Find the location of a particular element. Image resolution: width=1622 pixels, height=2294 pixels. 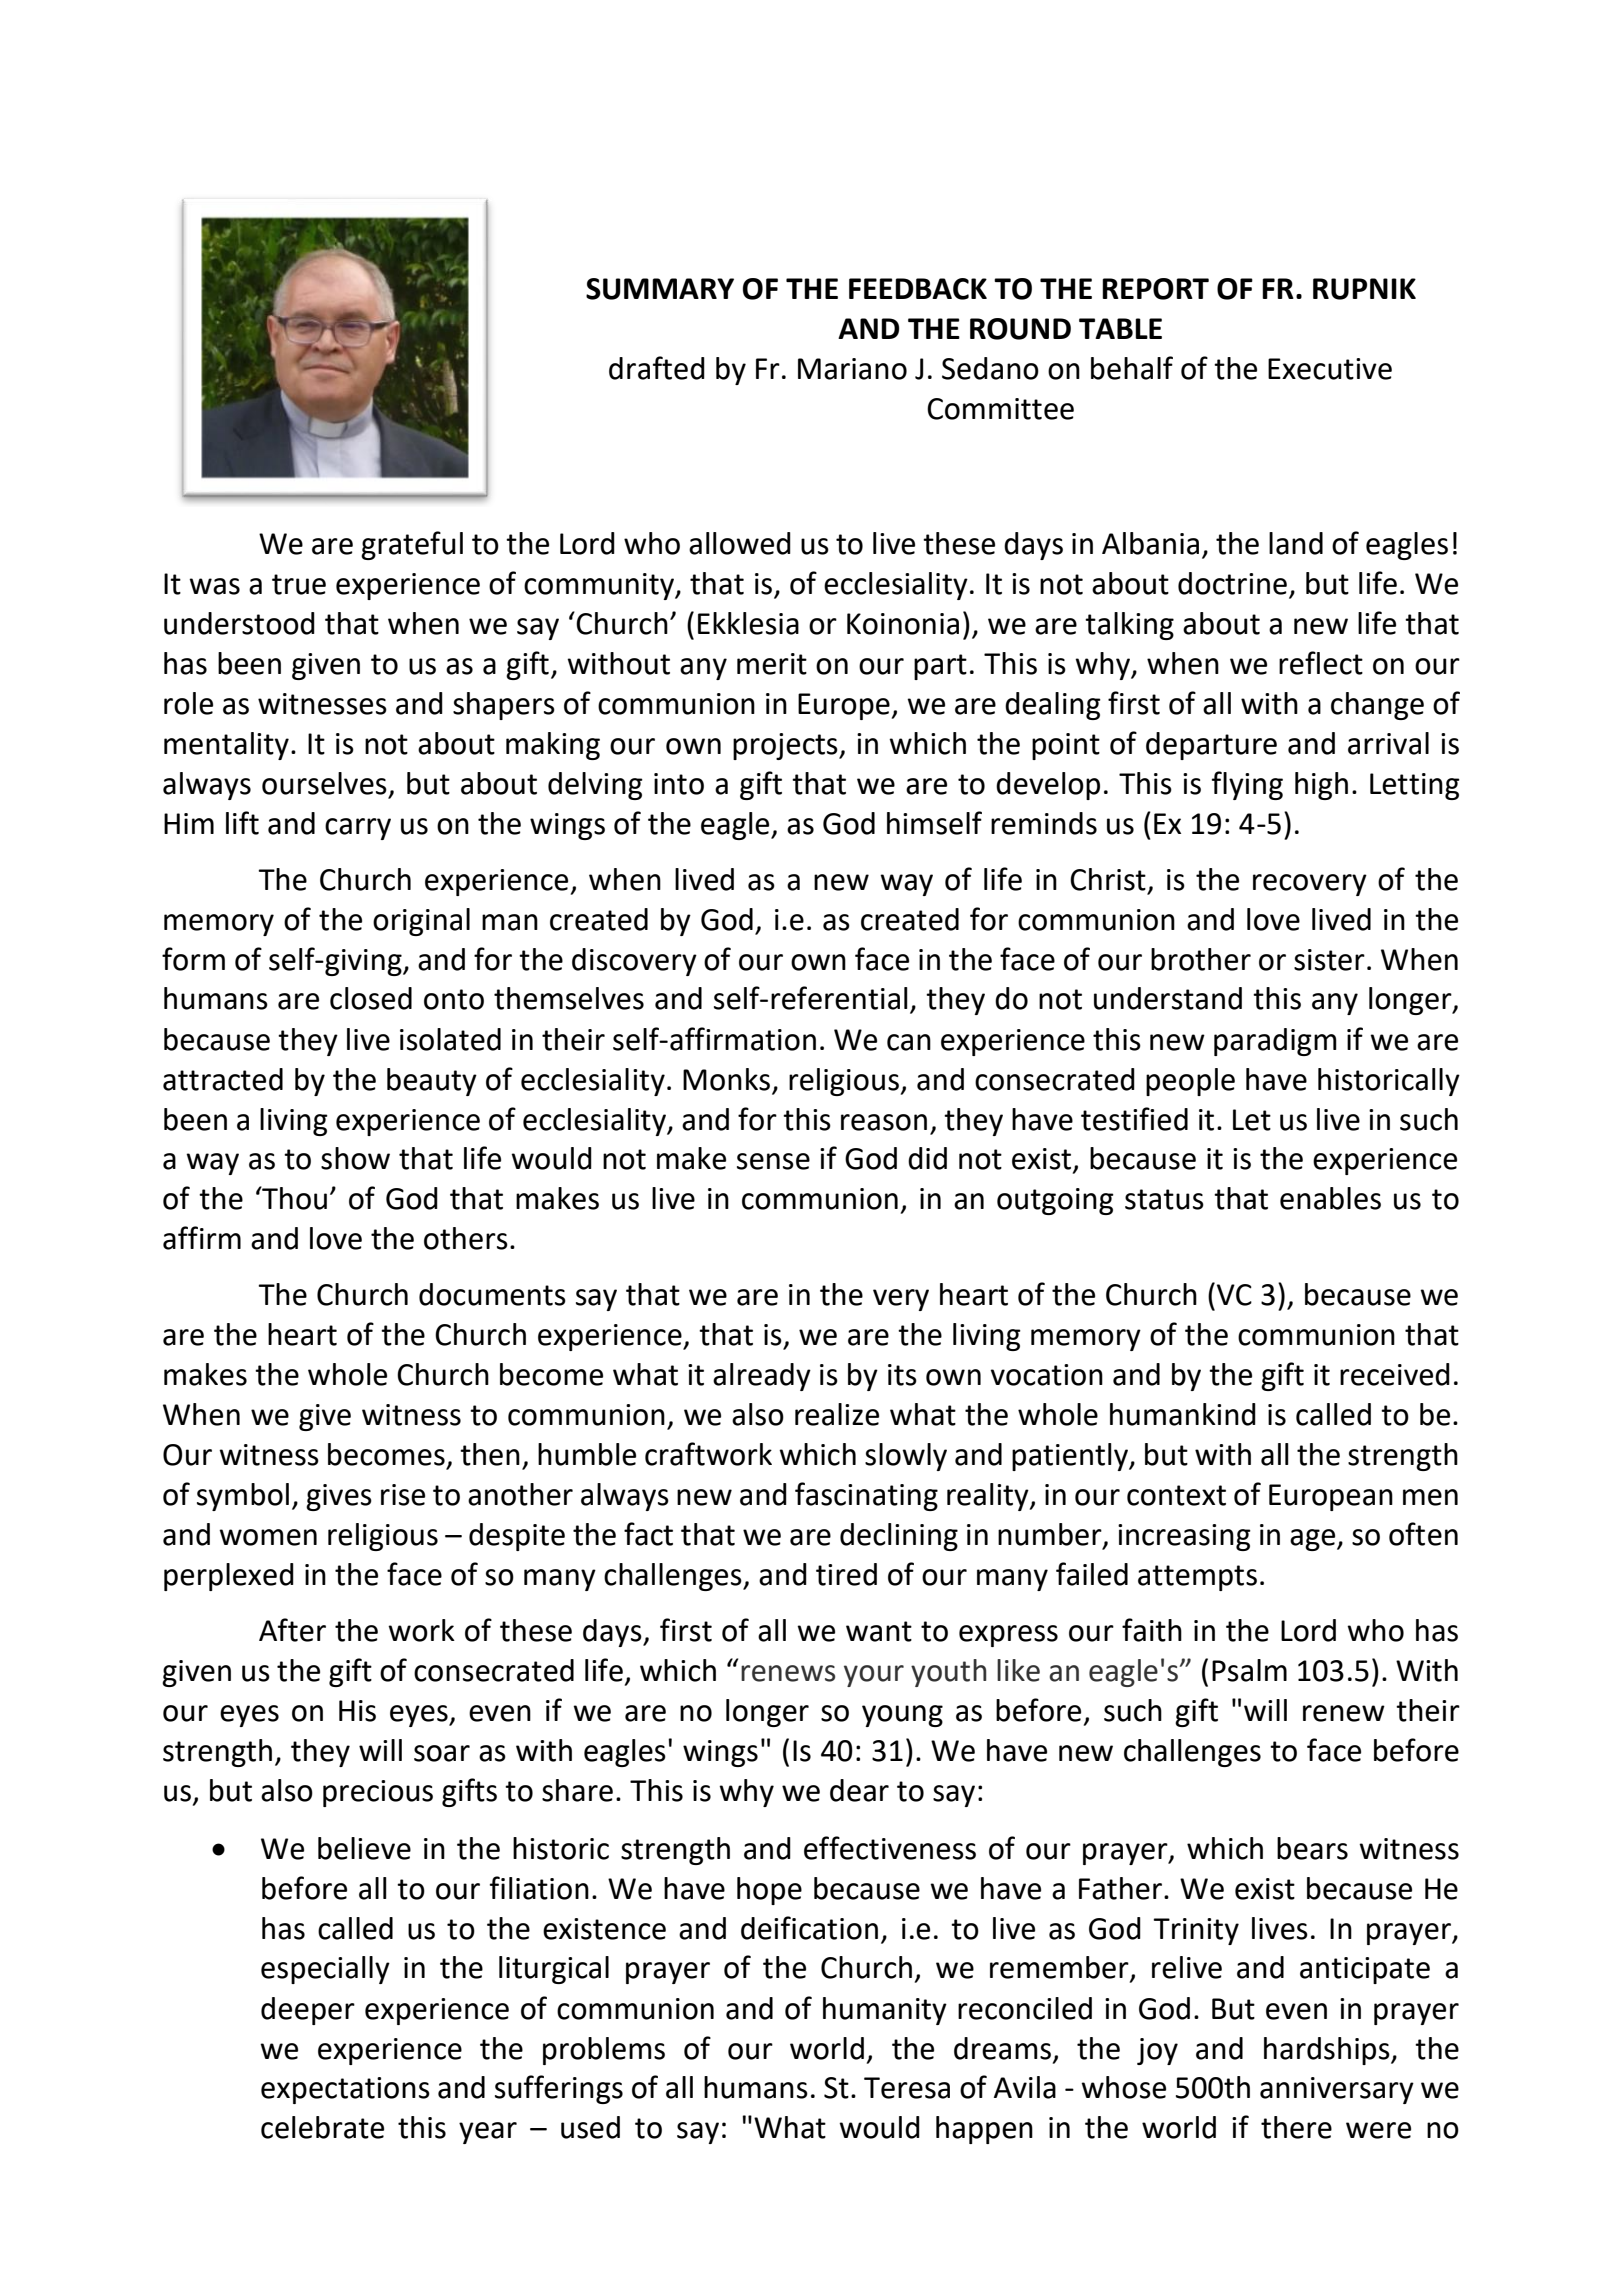

enables is located at coordinates (1330, 1198).
